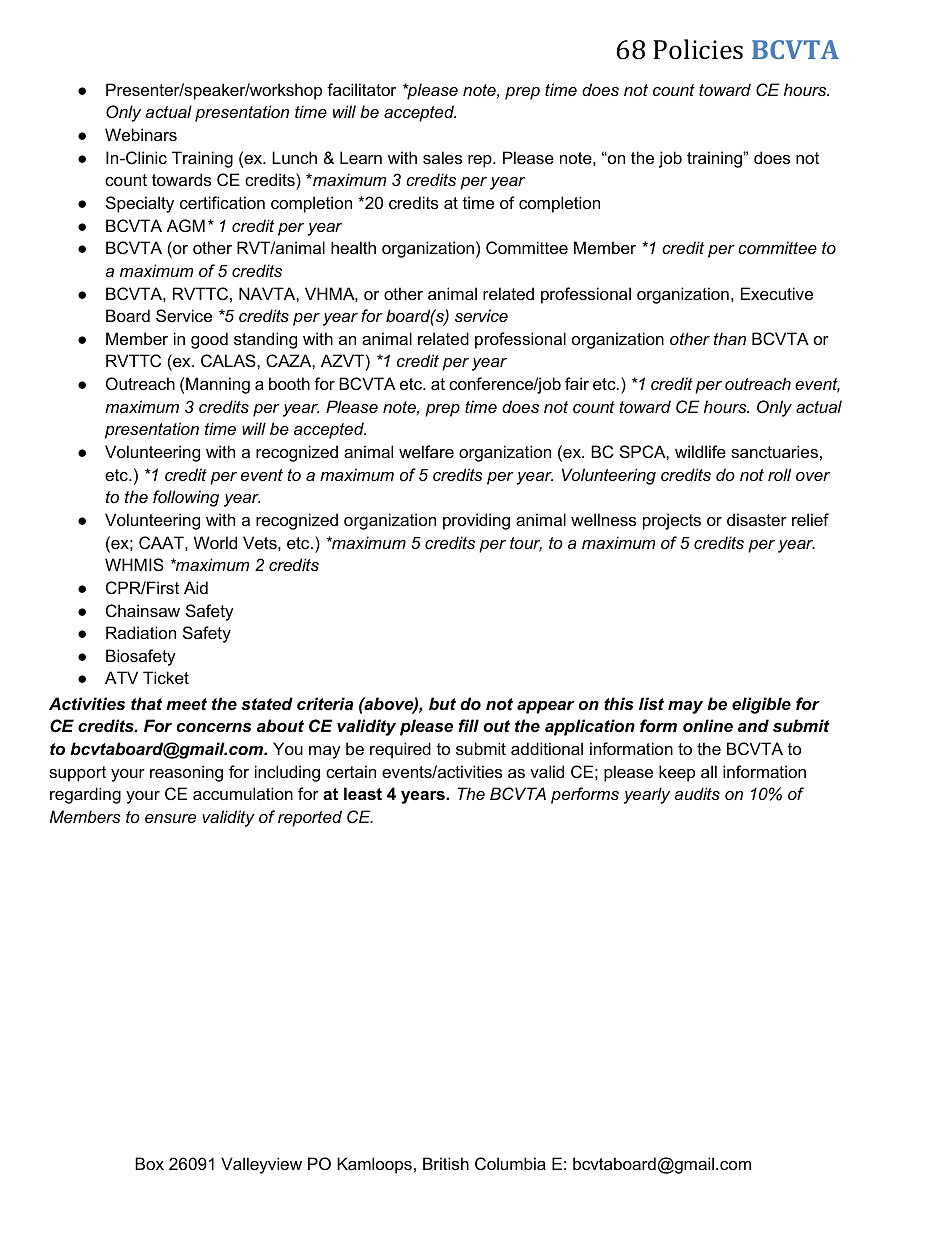  Describe the element at coordinates (170, 818) in the screenshot. I see `ensure` at that location.
